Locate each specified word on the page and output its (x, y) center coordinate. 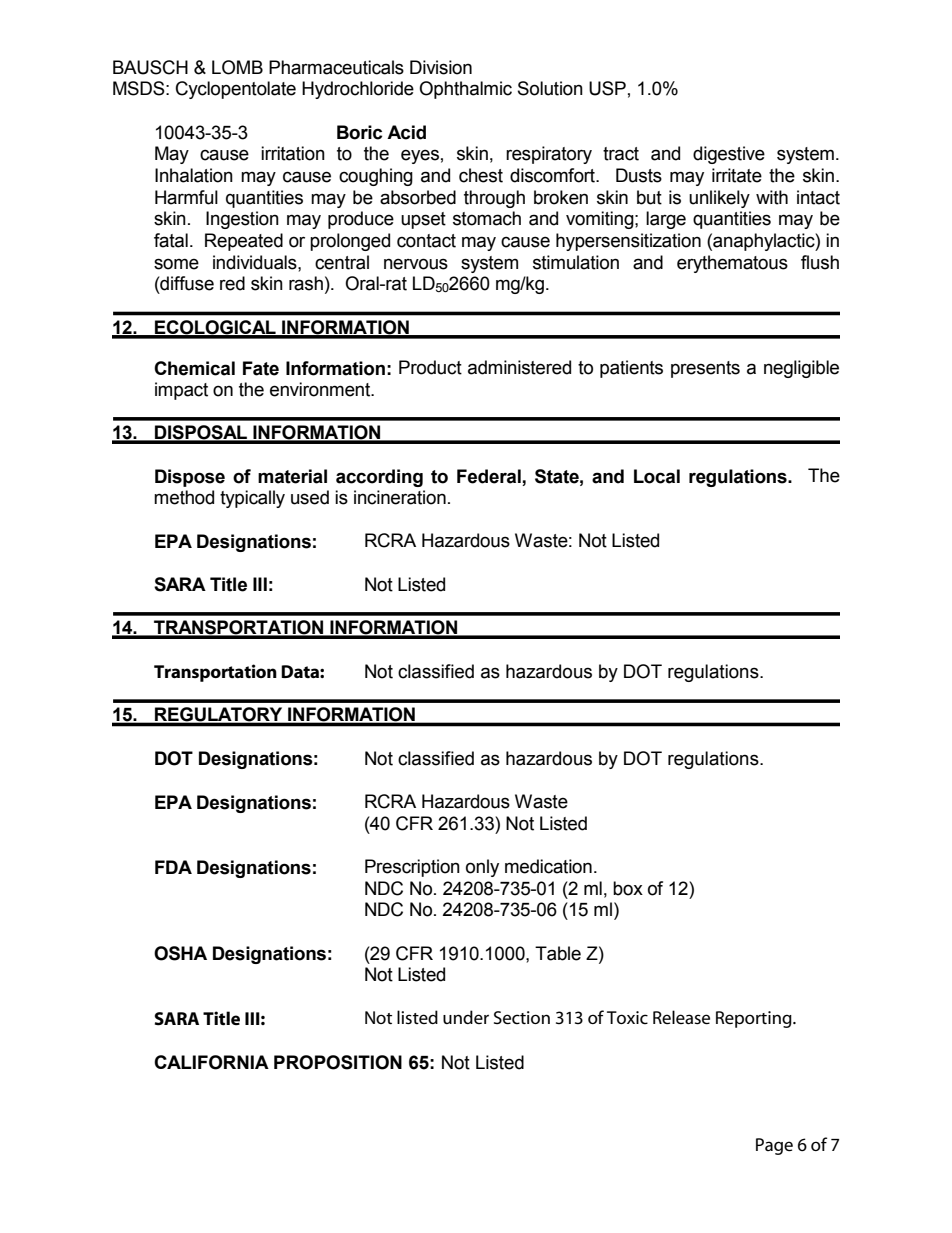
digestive (729, 155)
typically (252, 499)
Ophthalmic (465, 90)
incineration (400, 497)
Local (657, 476)
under (466, 1017)
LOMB (237, 67)
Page (774, 1146)
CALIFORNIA (211, 1062)
